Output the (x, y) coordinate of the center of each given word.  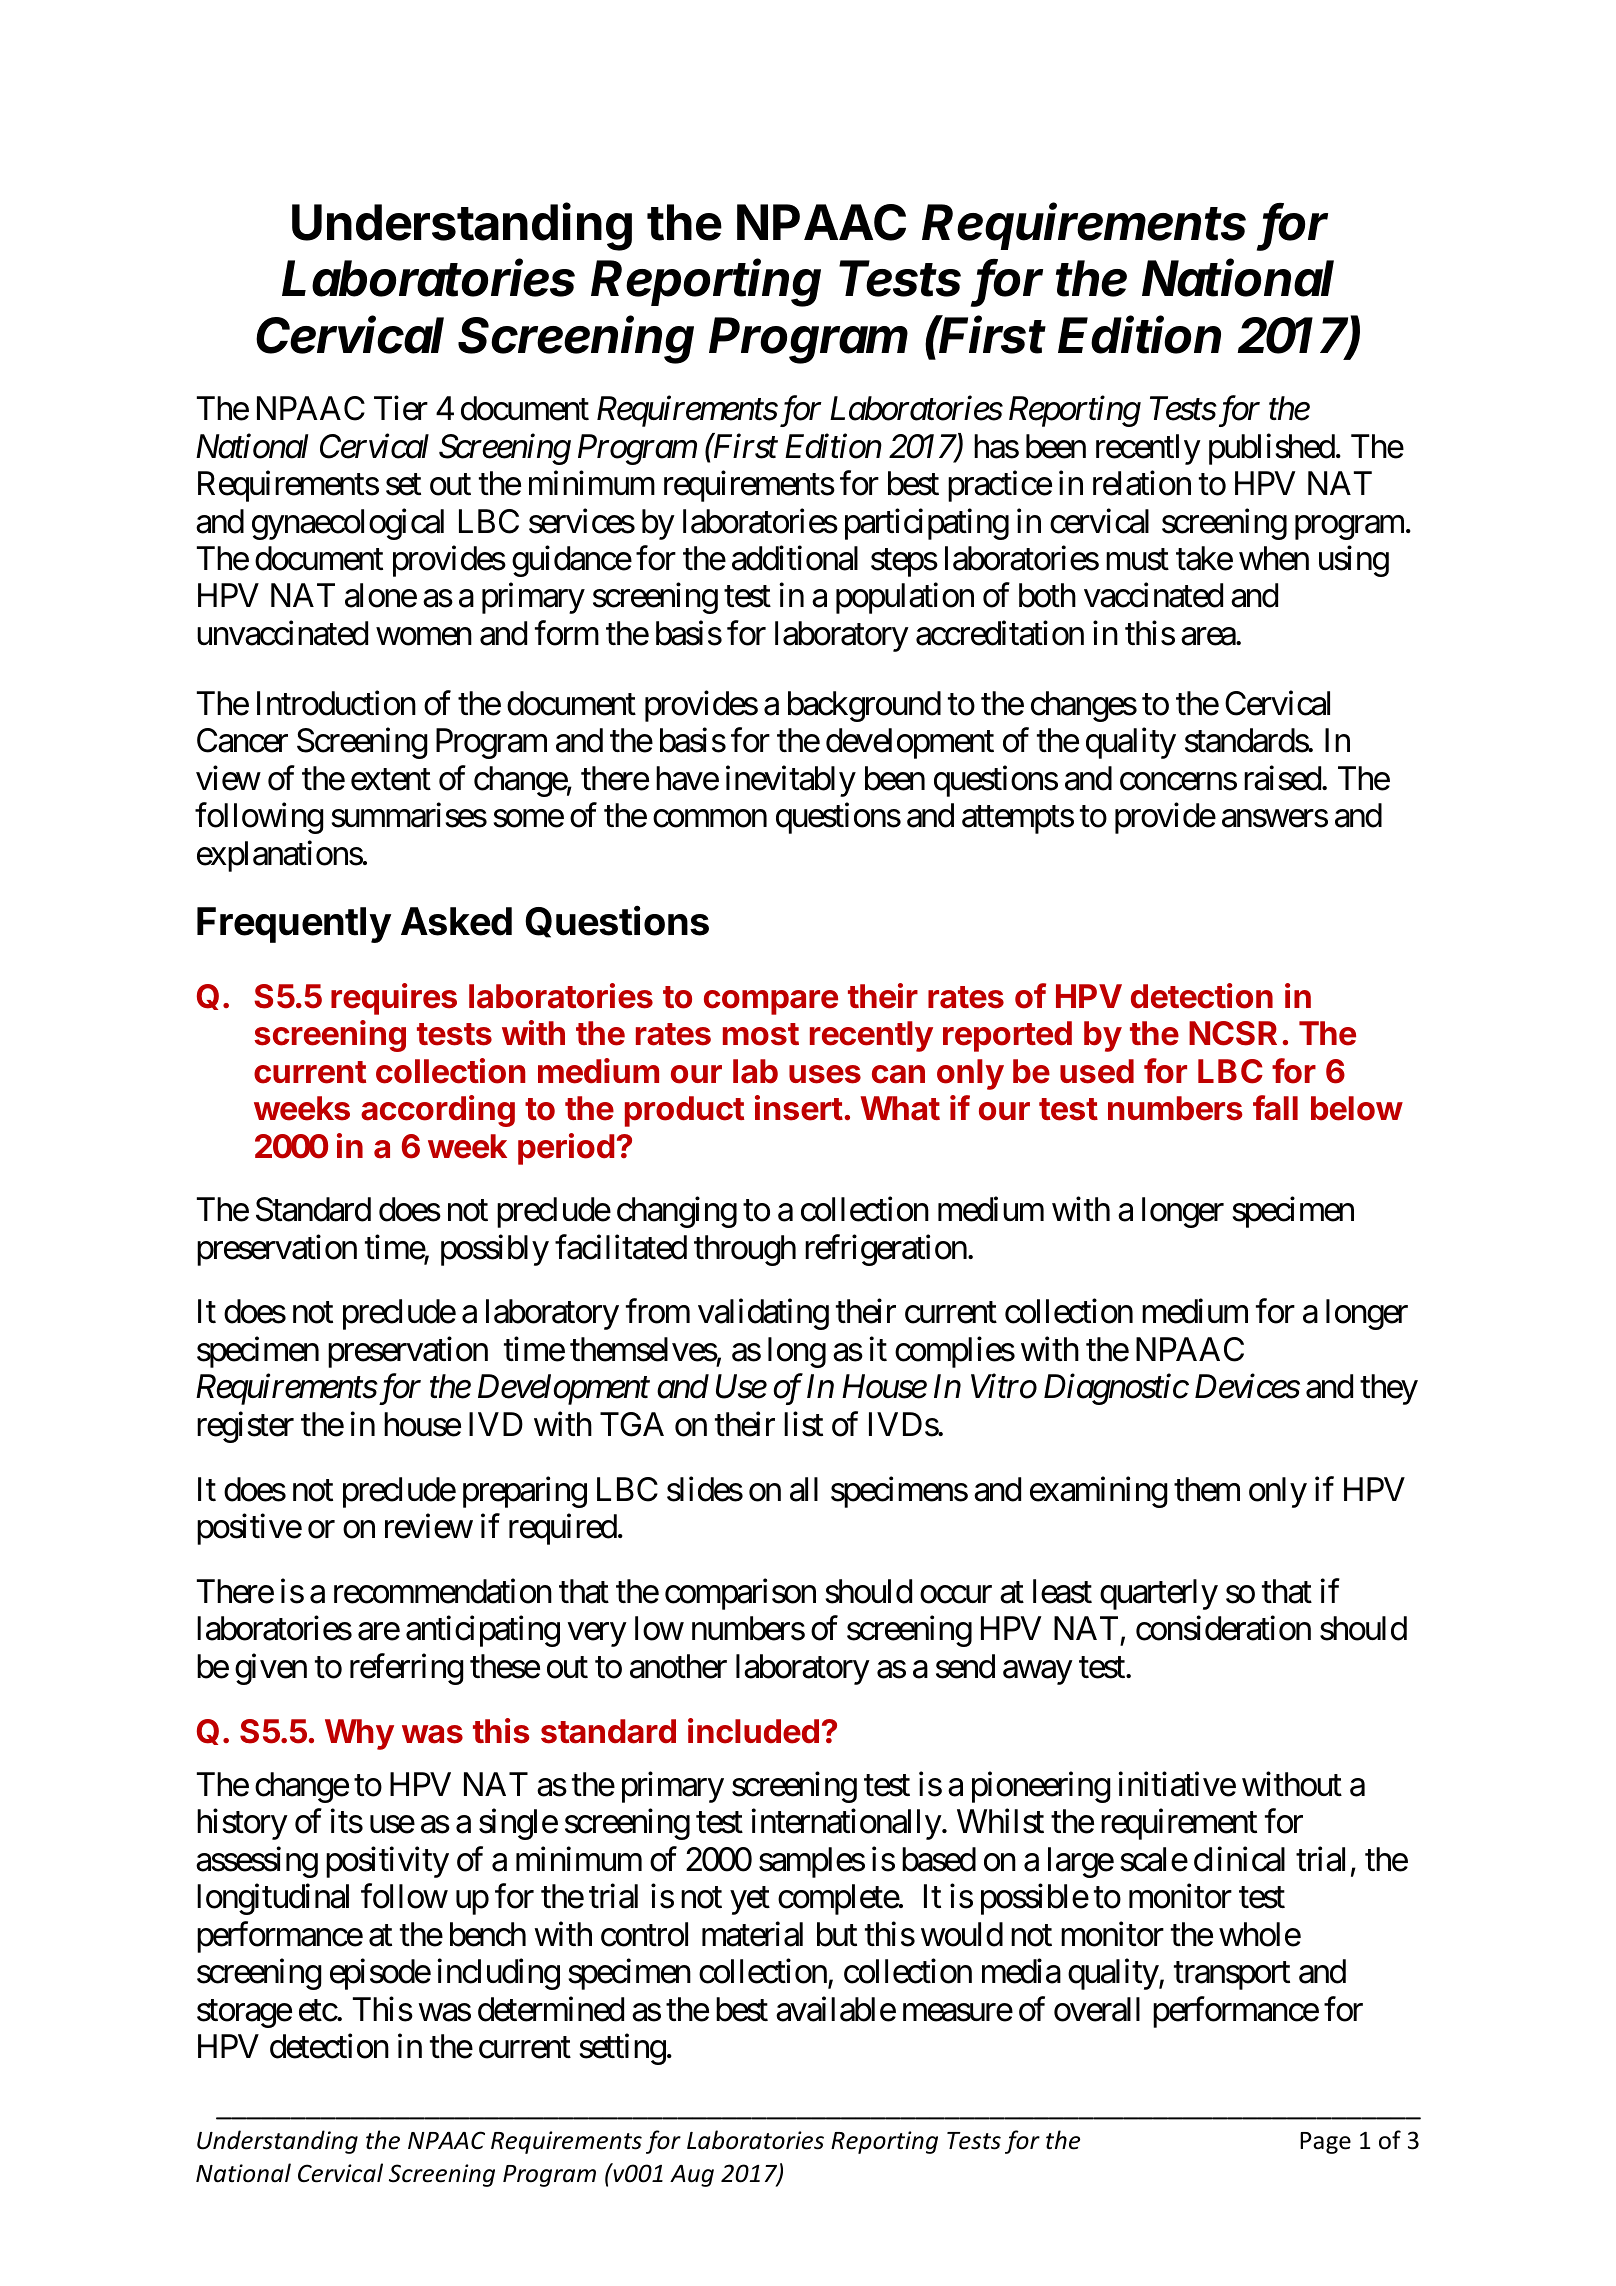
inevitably (791, 781)
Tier (401, 408)
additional (795, 558)
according (438, 1111)
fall (1275, 1108)
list (803, 1424)
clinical (1239, 1859)
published (1272, 449)
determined (551, 2009)
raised (1282, 778)
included (753, 1731)
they (1389, 1389)
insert (799, 1108)
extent (391, 780)
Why (359, 1734)
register (245, 1427)
